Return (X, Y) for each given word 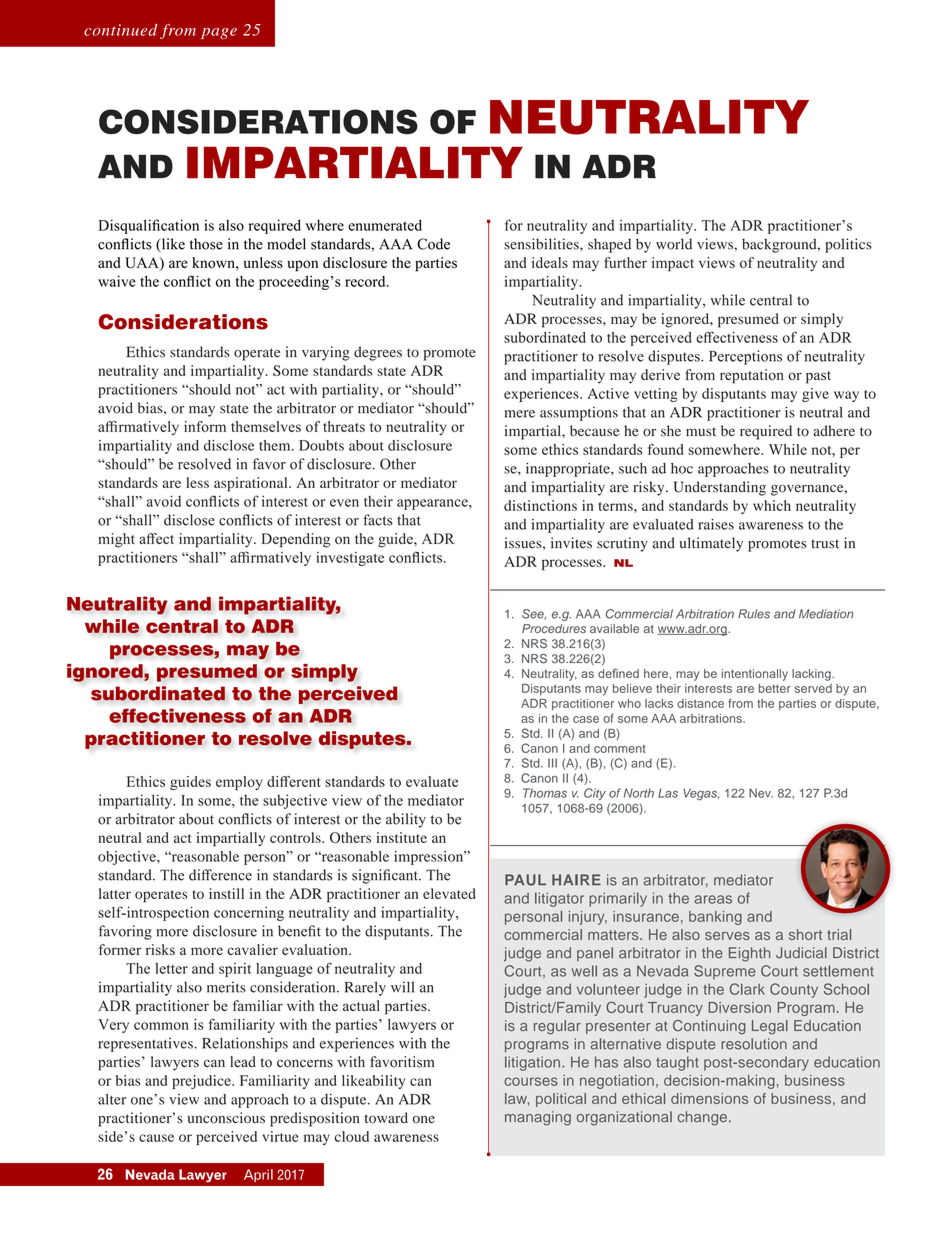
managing (538, 1118)
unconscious (226, 1118)
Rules (754, 614)
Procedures (554, 628)
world (674, 244)
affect (156, 538)
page (219, 33)
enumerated (385, 225)
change (702, 1118)
